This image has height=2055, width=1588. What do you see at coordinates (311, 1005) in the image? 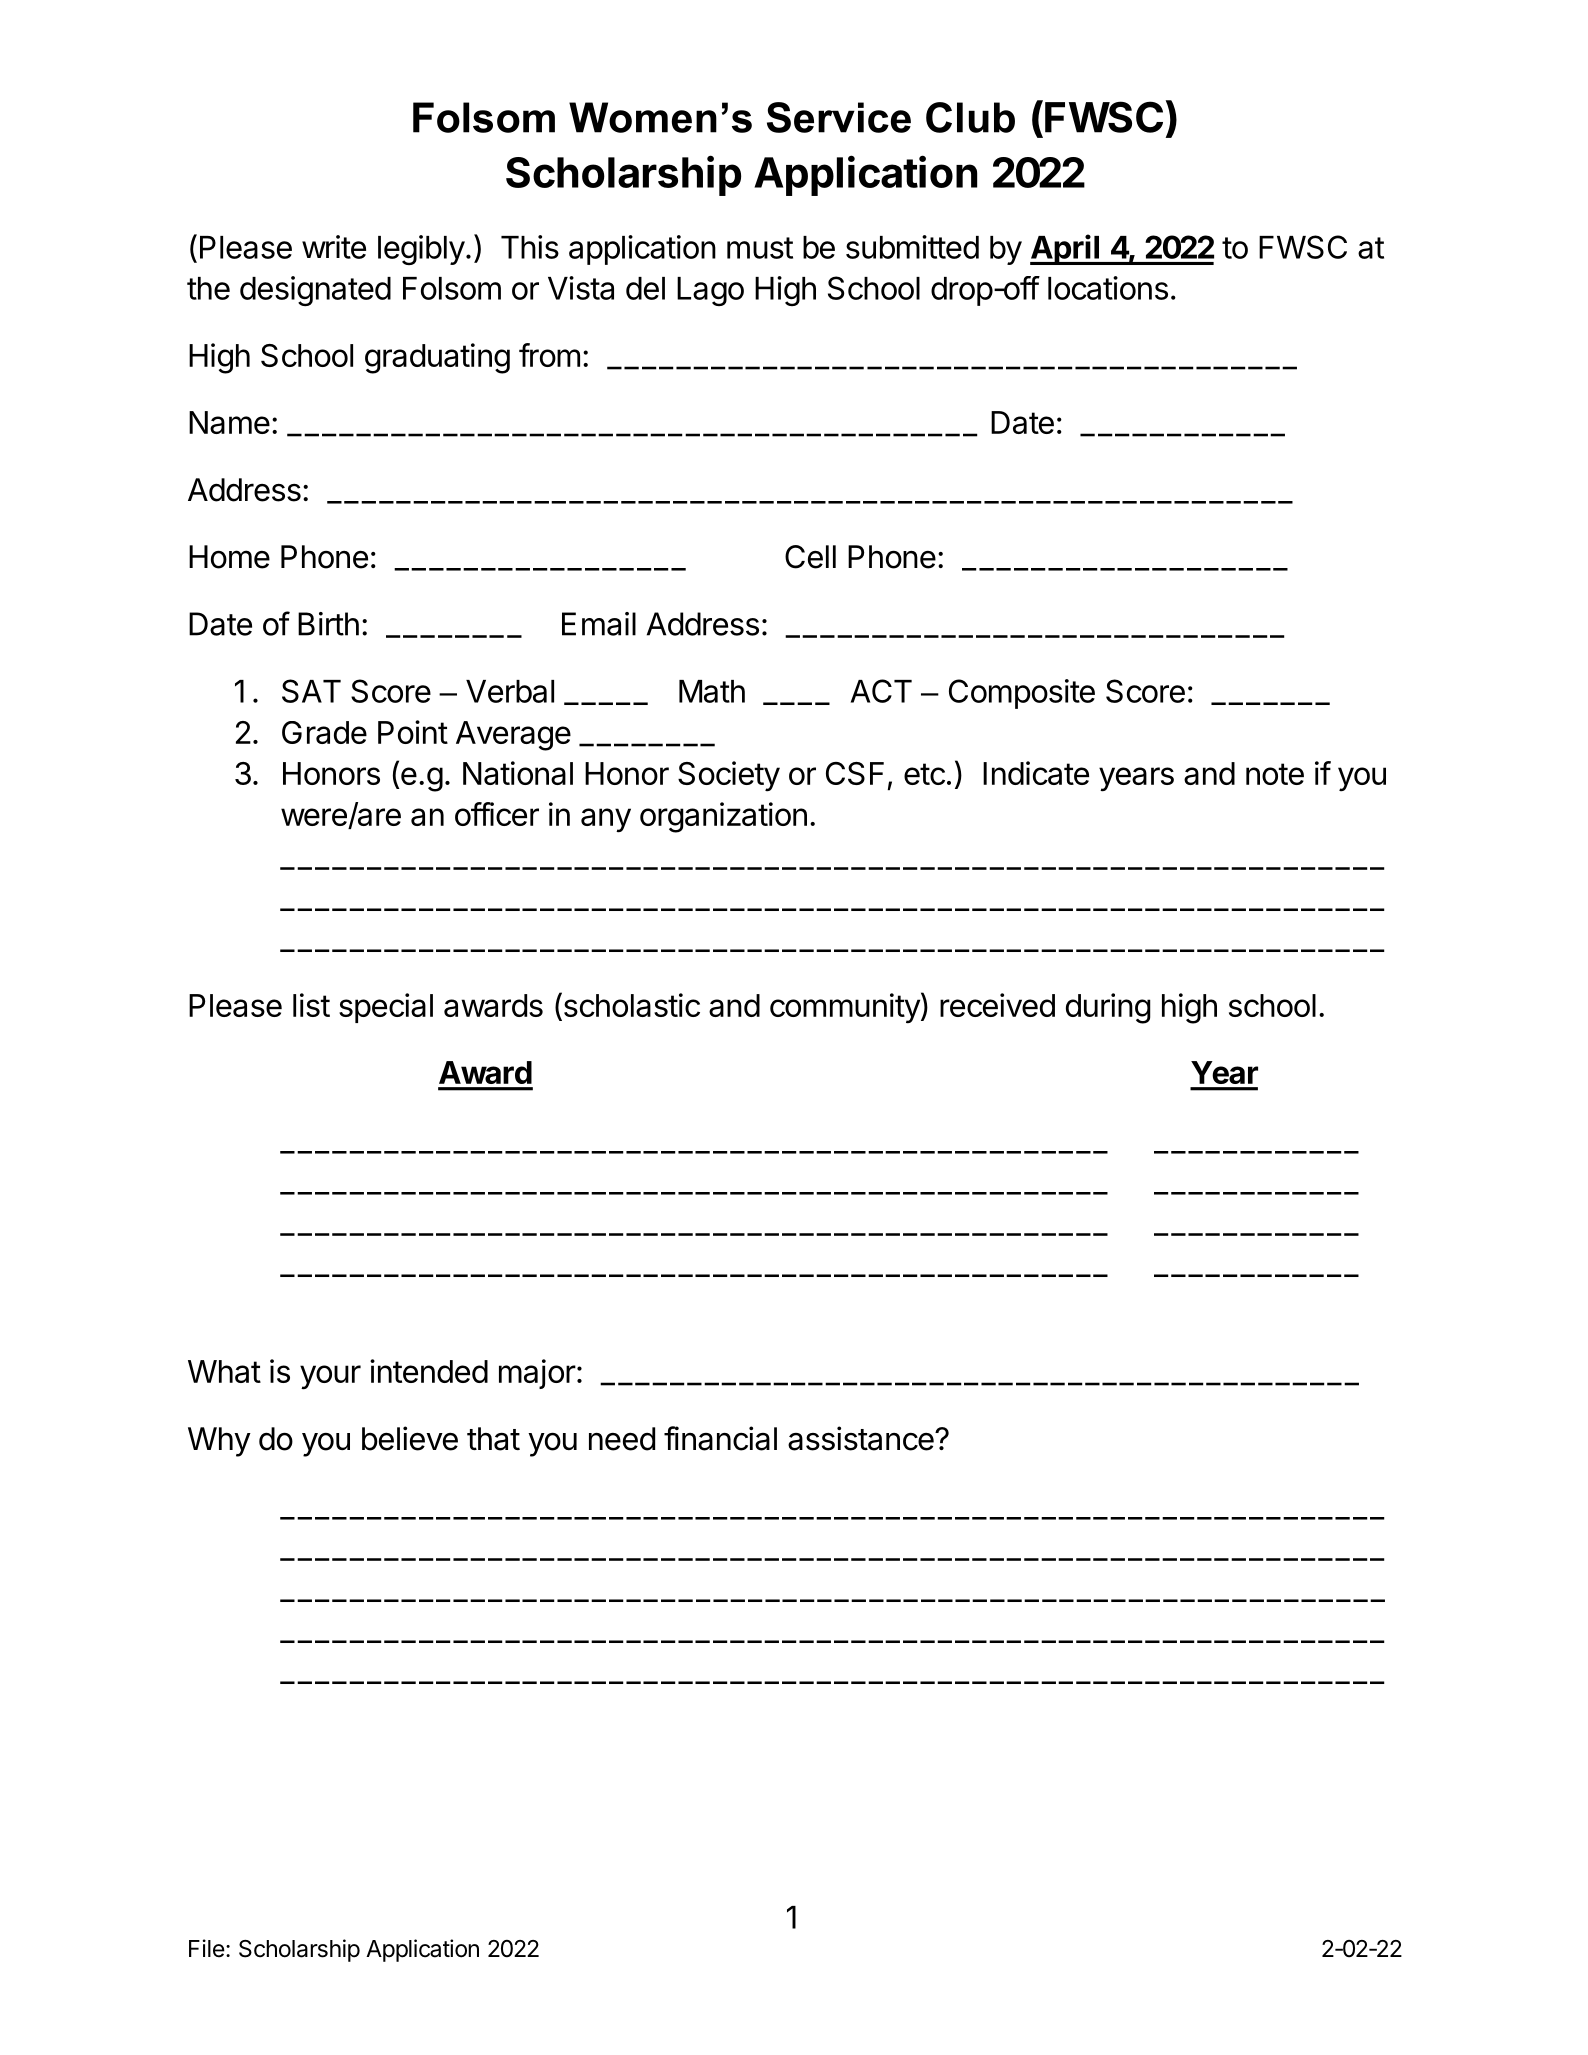
I see `list` at bounding box center [311, 1005].
